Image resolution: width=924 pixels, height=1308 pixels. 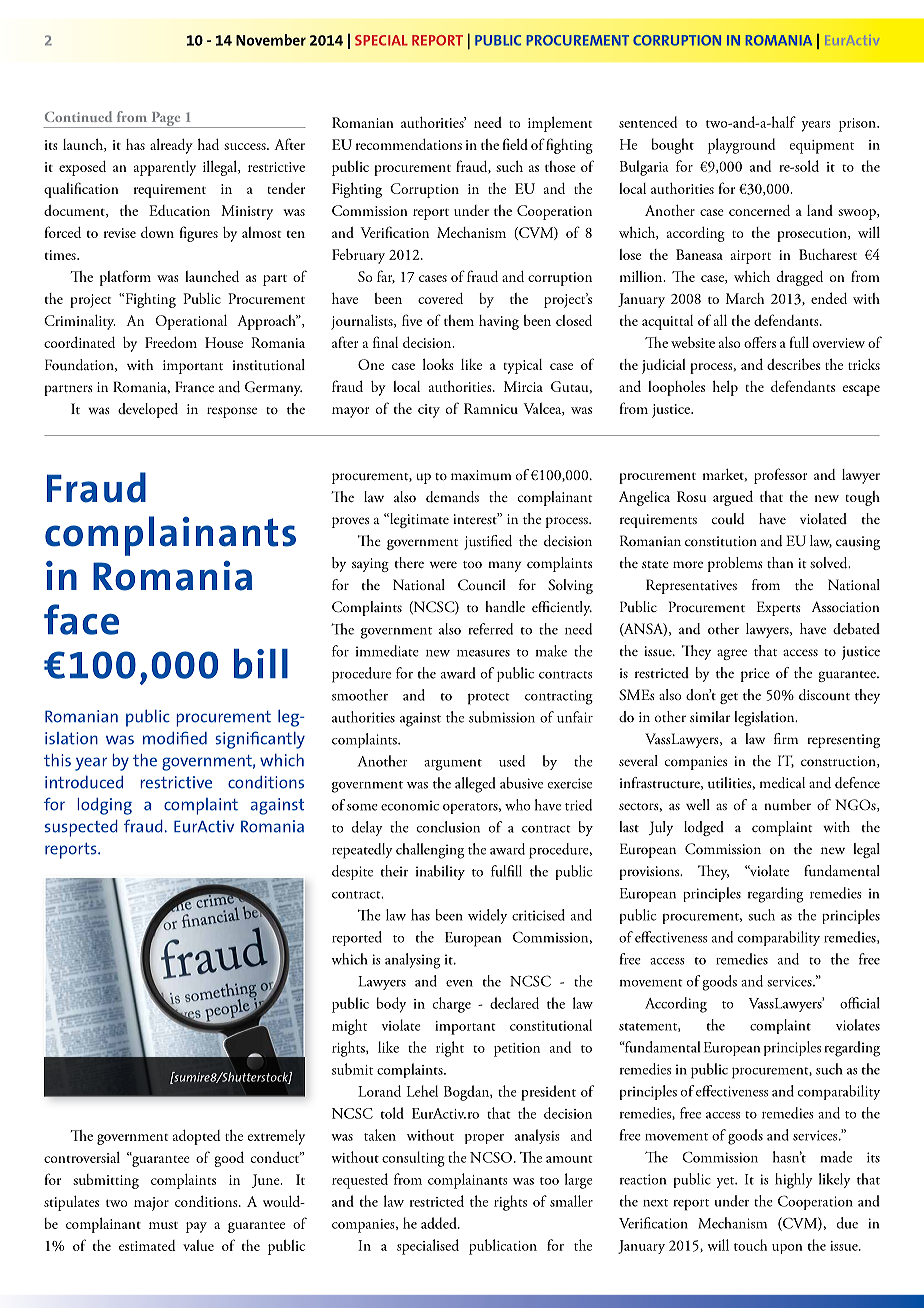 I want to click on Page, so click(x=166, y=120).
